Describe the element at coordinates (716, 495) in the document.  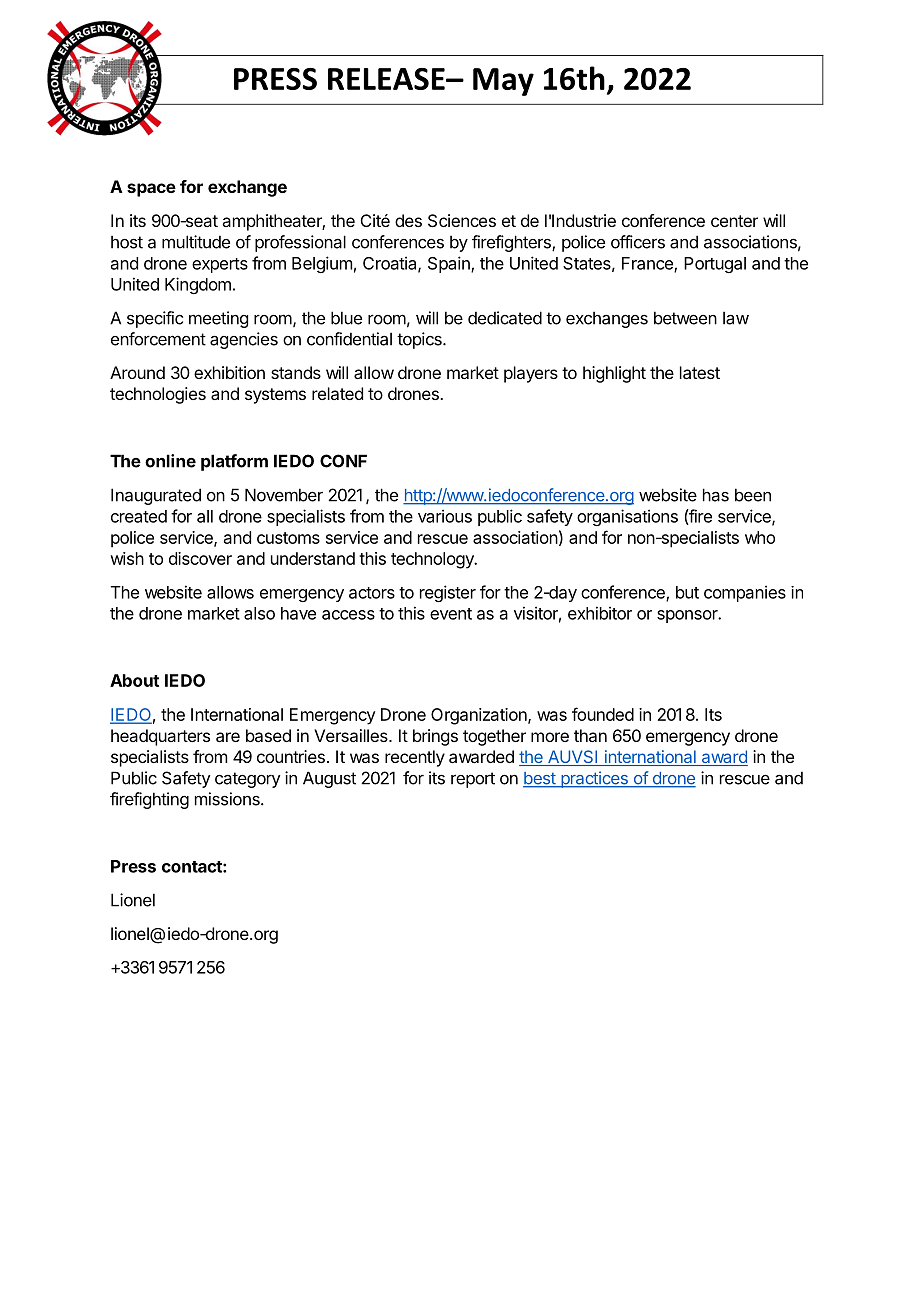
I see `has` at that location.
